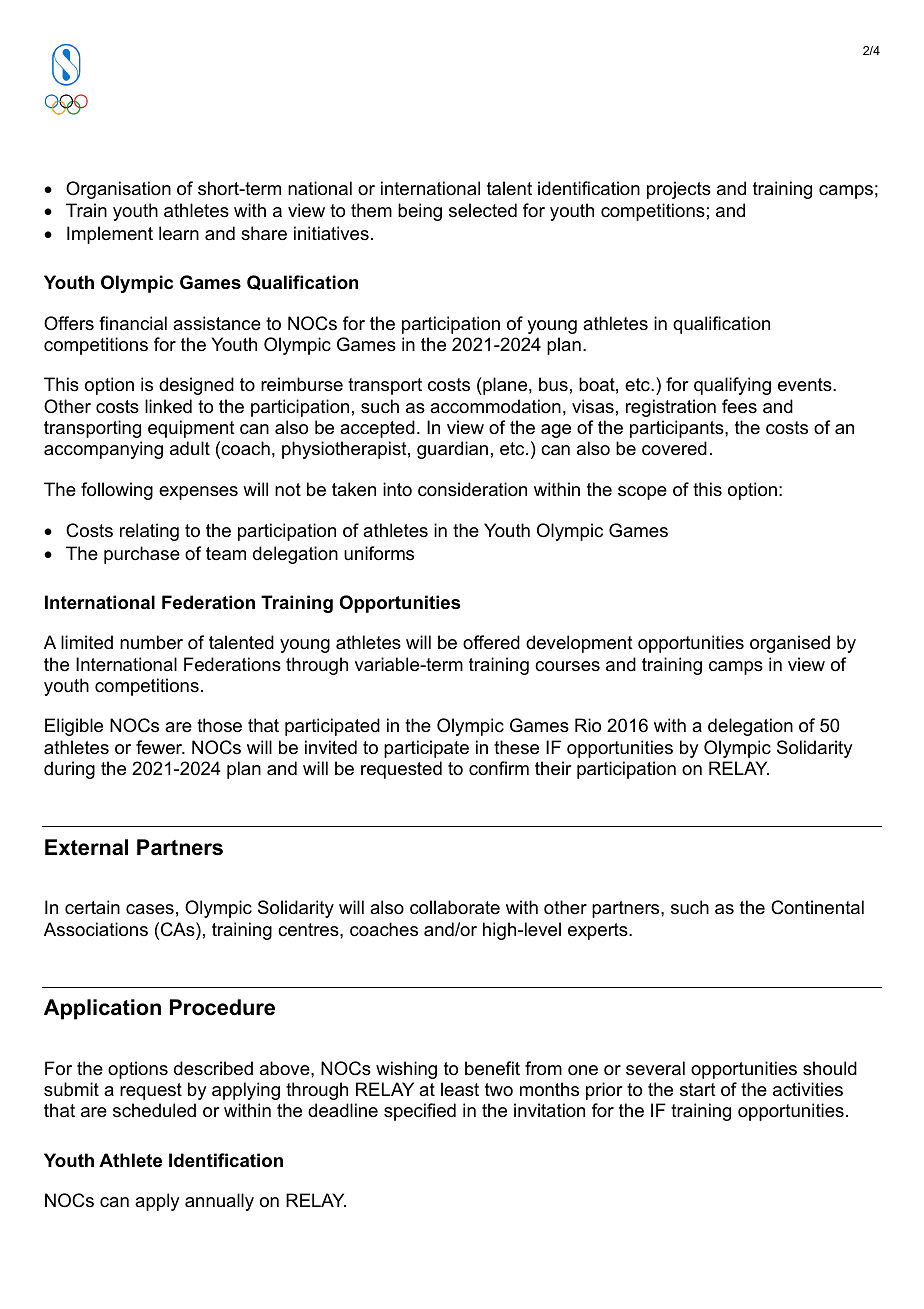  What do you see at coordinates (179, 233) in the document?
I see `learn` at bounding box center [179, 233].
